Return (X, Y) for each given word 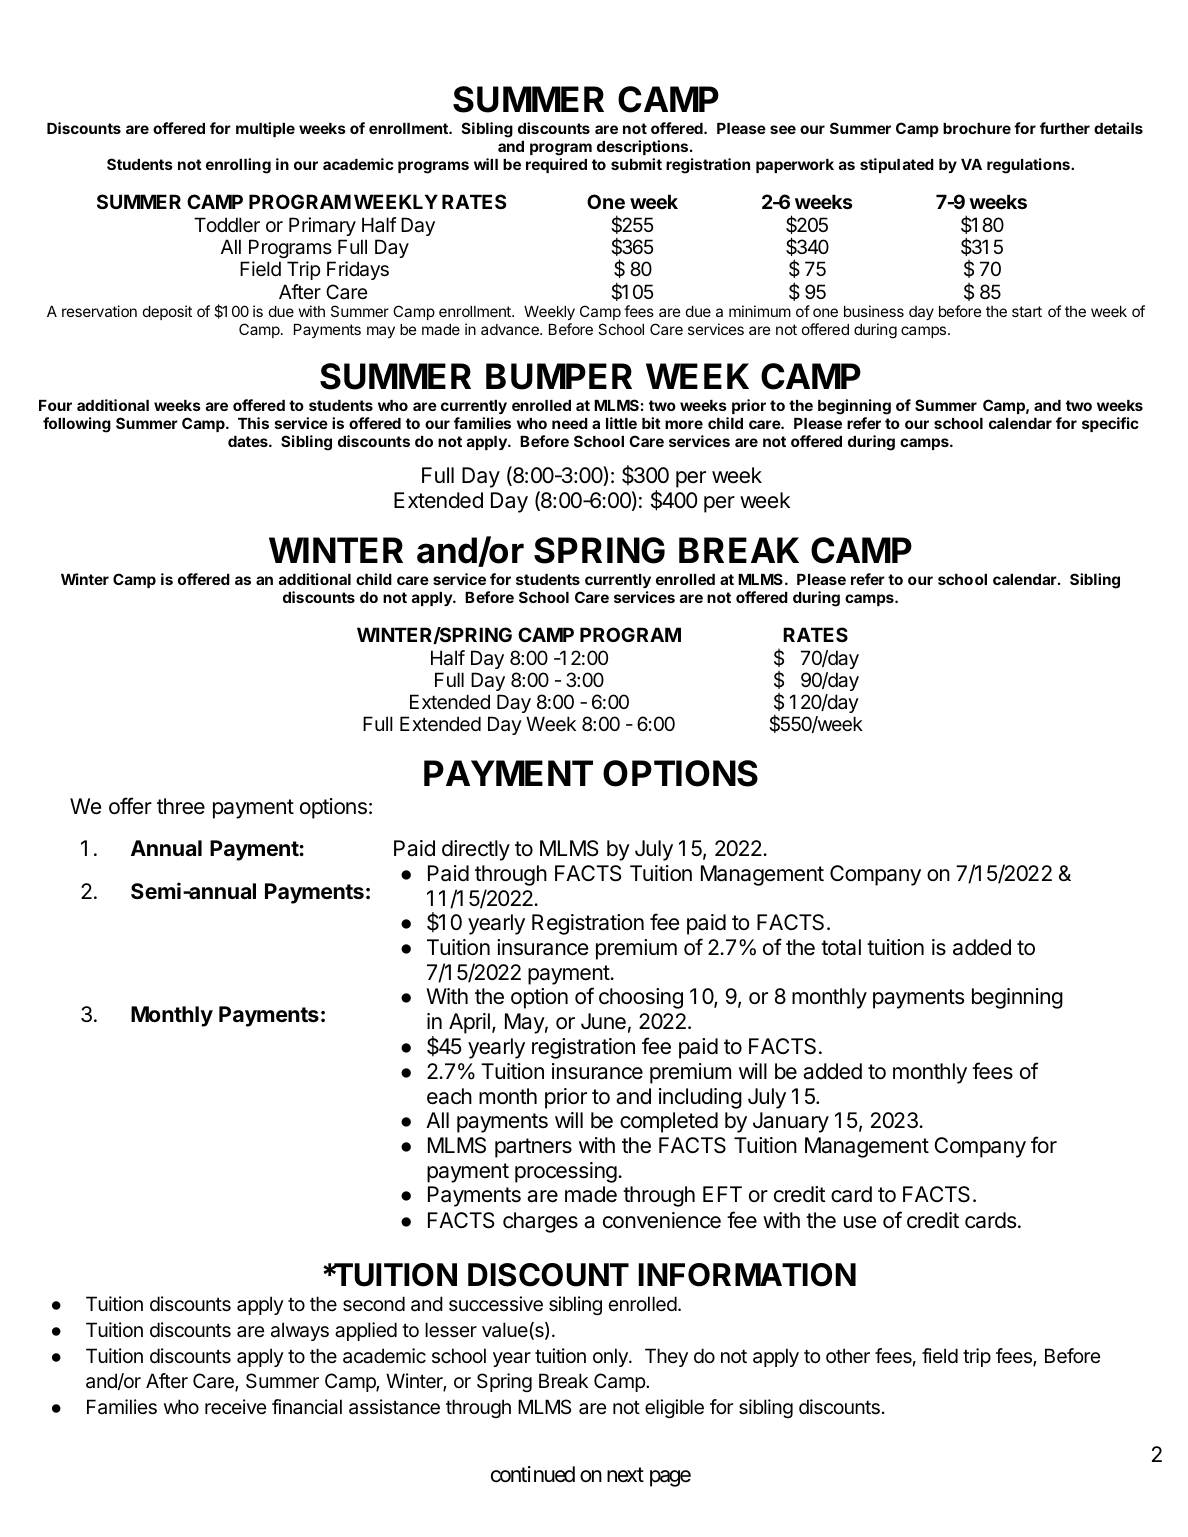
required (556, 165)
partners (533, 1148)
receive (235, 1407)
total (841, 947)
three (181, 806)
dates (249, 441)
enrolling (238, 166)
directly (476, 850)
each (449, 1096)
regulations (1029, 166)
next (625, 1475)
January (791, 1122)
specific (1110, 424)
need (570, 423)
